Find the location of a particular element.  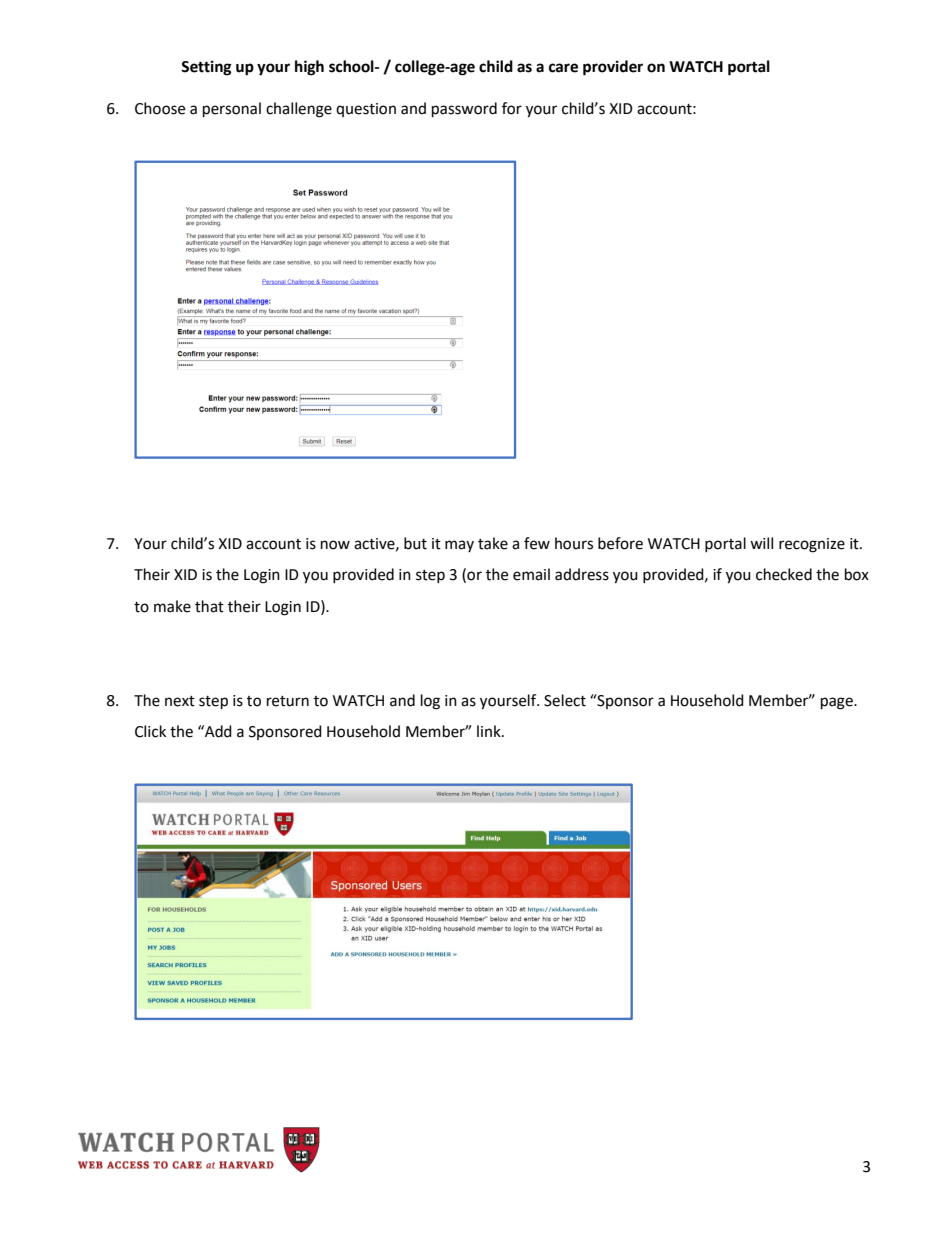

challenge is located at coordinates (299, 110).
